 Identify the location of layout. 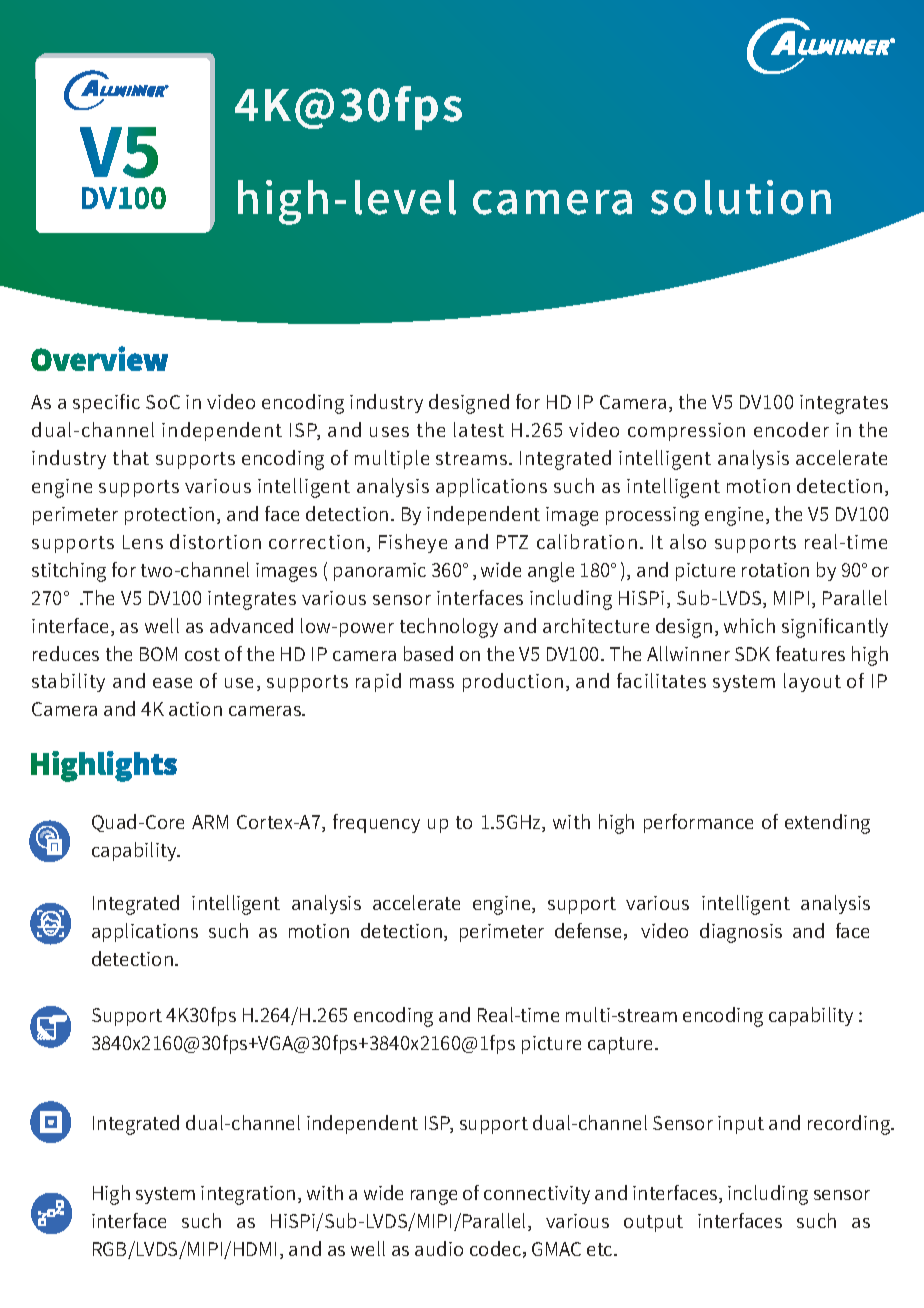
(812, 682).
